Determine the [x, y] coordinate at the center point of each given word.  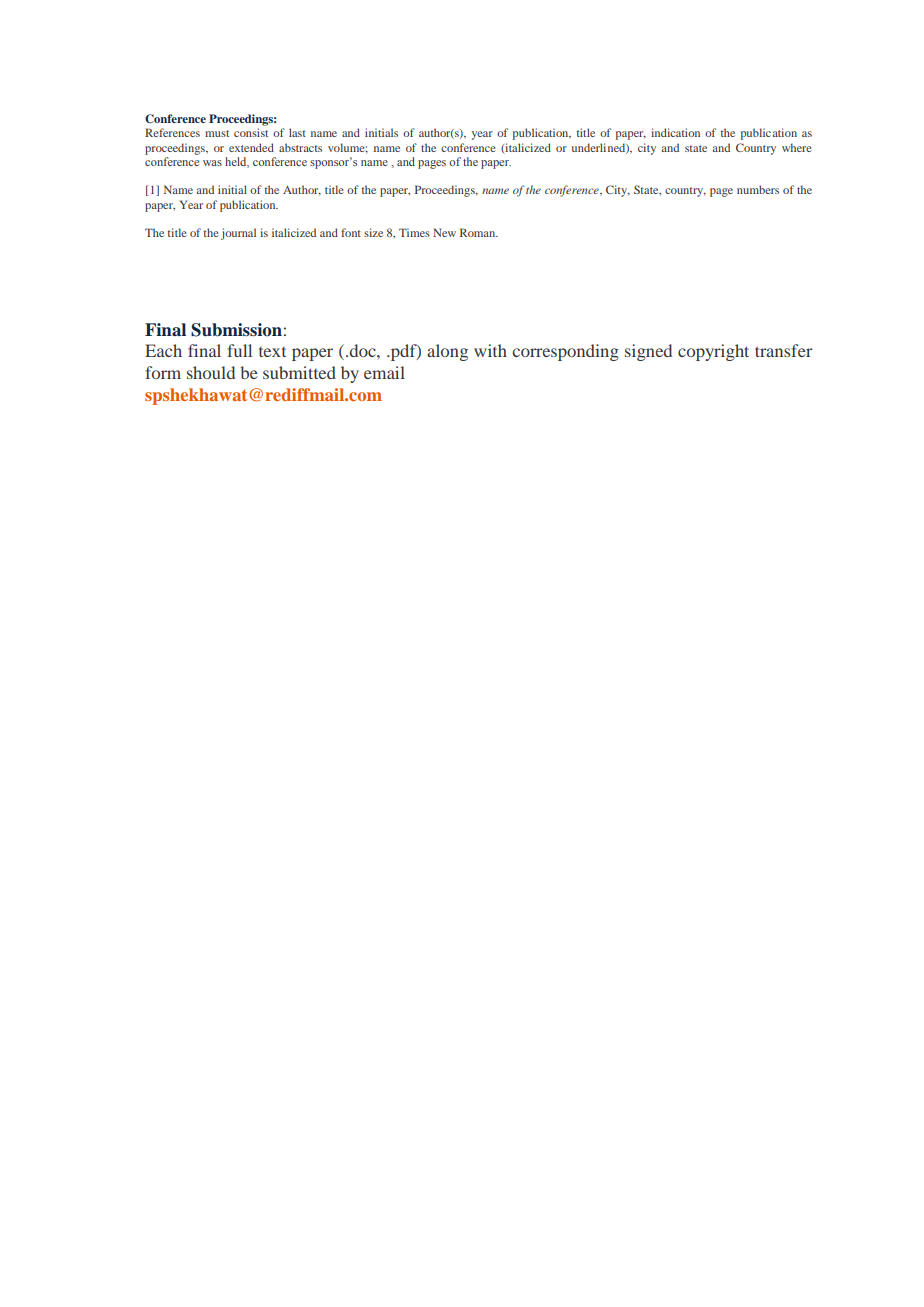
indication [675, 132]
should [211, 372]
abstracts [300, 147]
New [444, 232]
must [217, 133]
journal [238, 234]
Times [414, 232]
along [447, 352]
